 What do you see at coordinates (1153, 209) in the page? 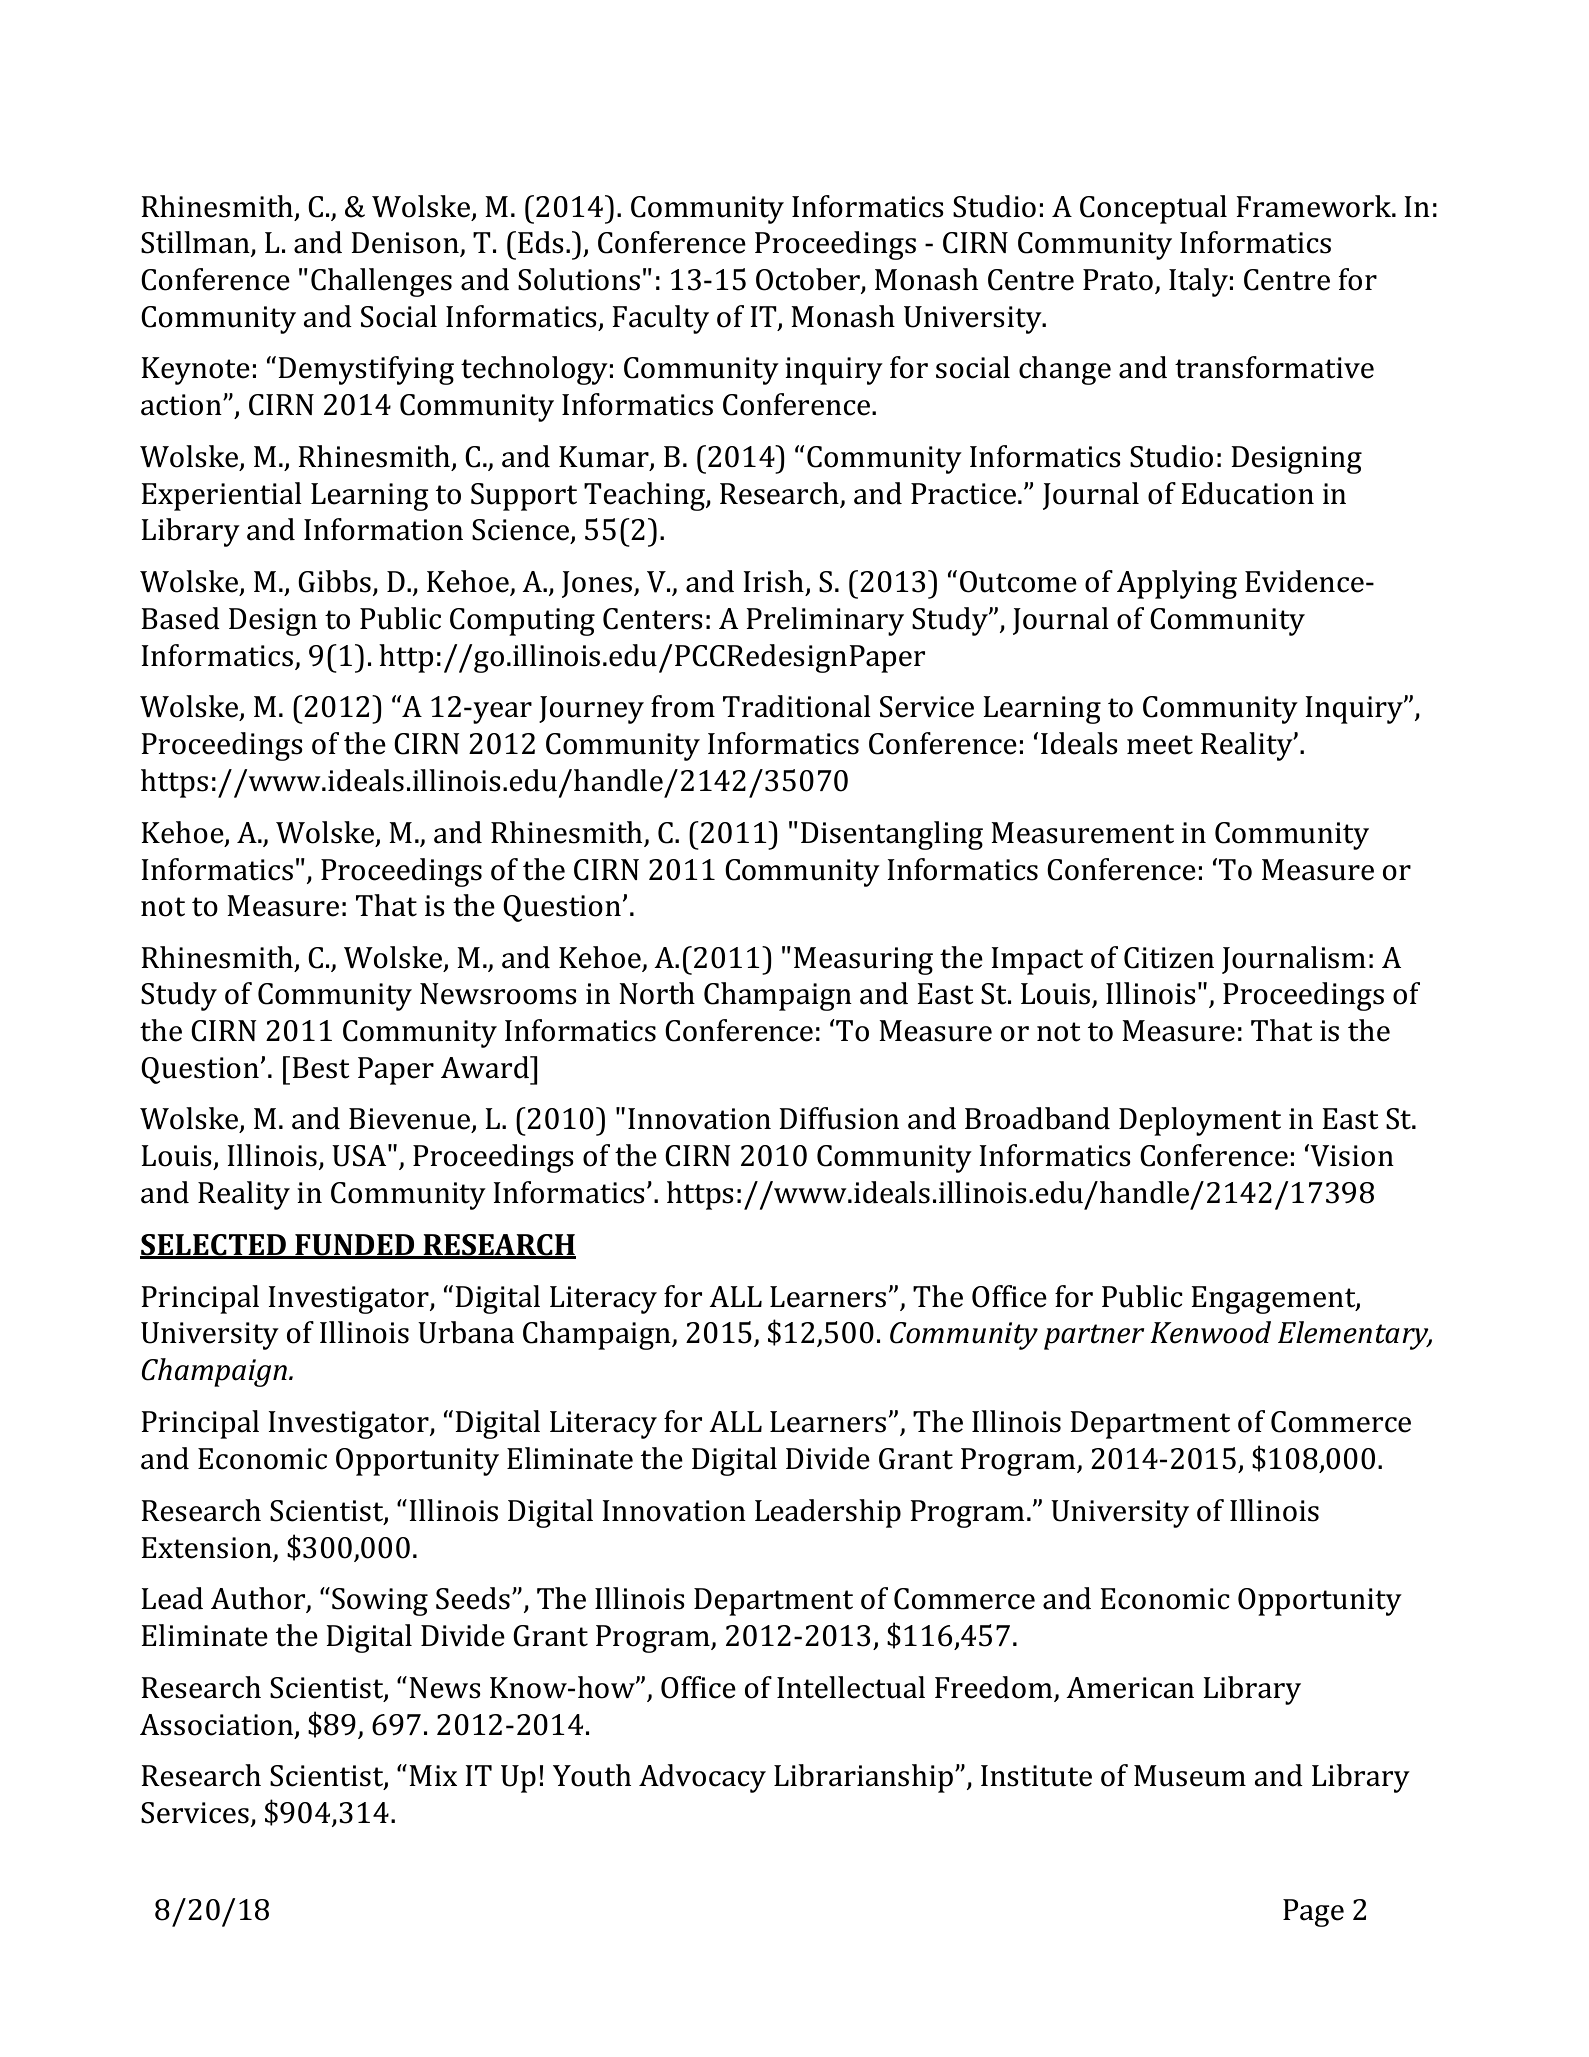
I see `Conceptual` at bounding box center [1153, 209].
